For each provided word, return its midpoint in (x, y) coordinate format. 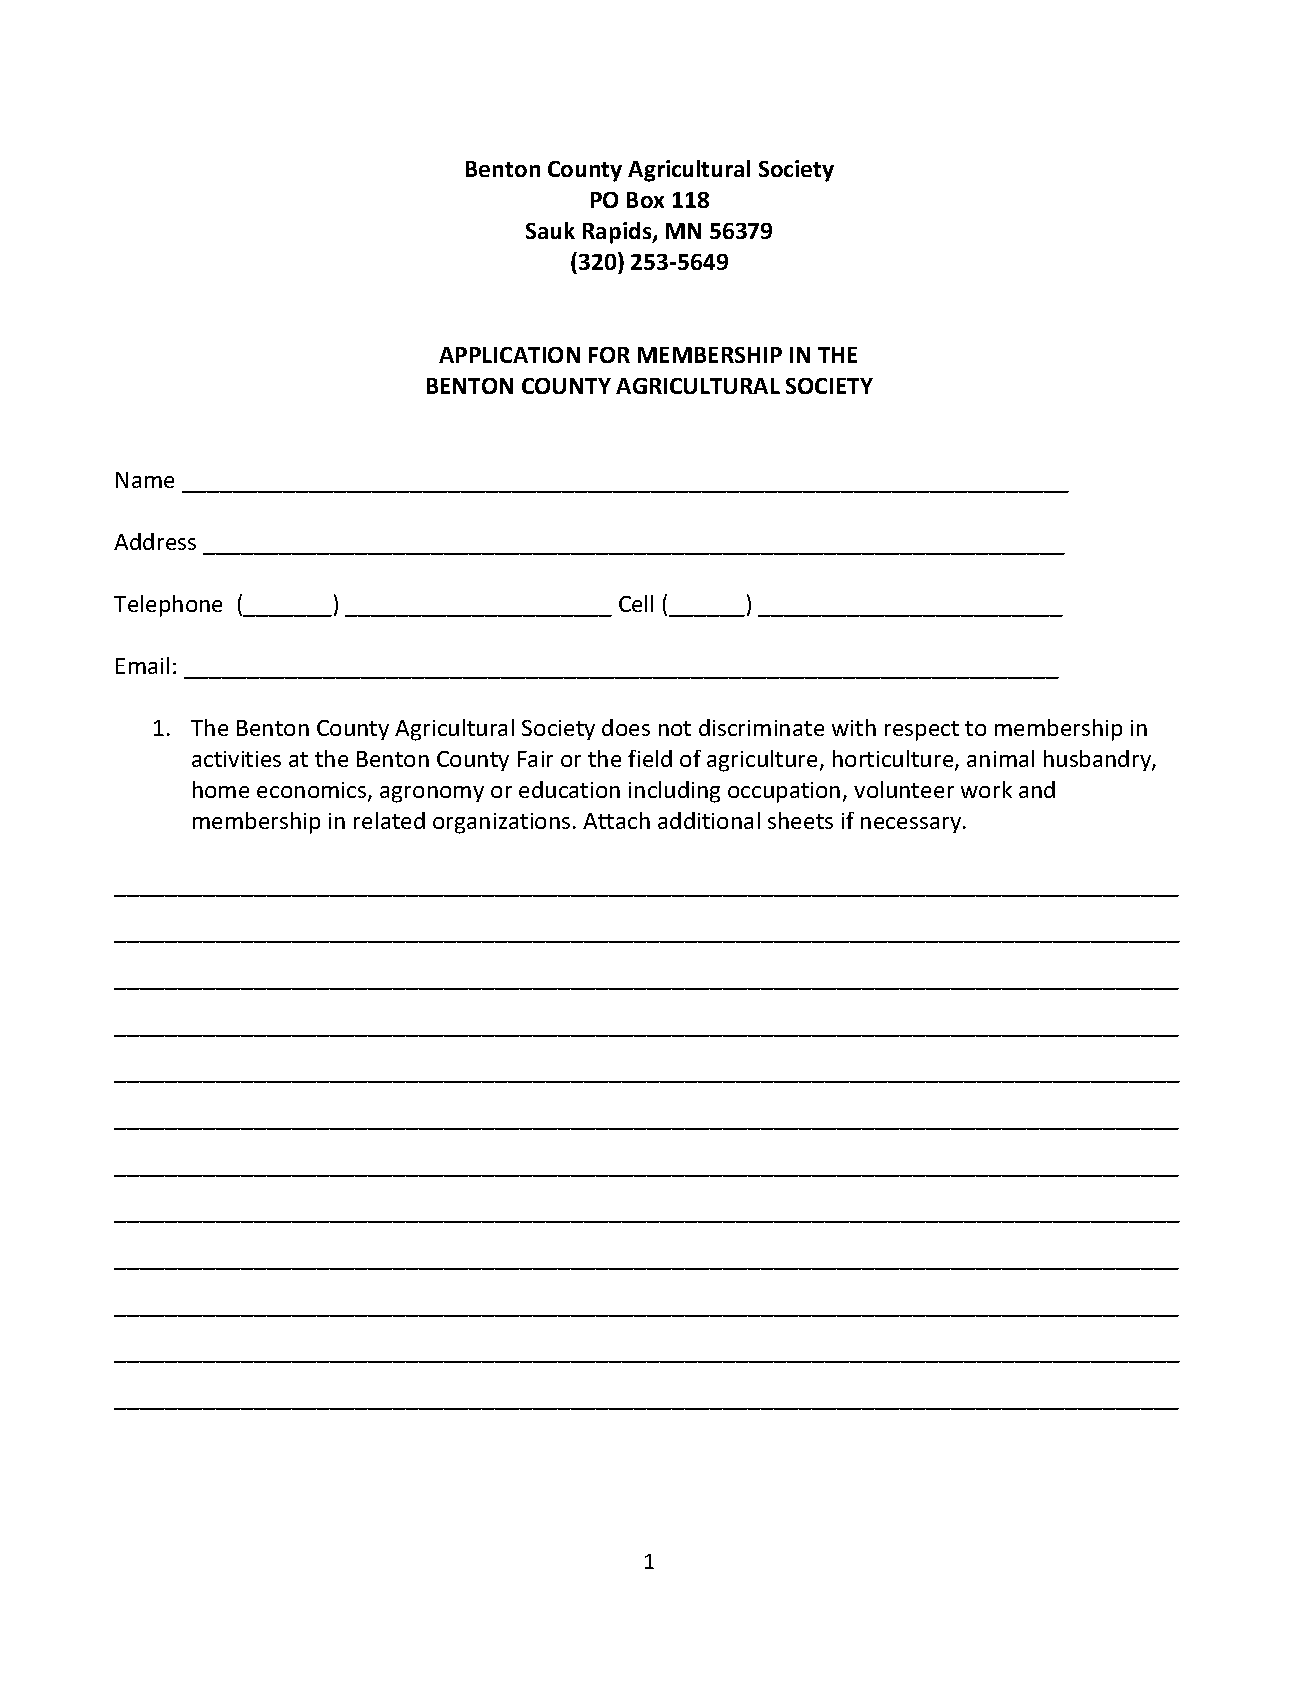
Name (145, 480)
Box (645, 200)
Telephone (168, 606)
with (854, 727)
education (569, 789)
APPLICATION (509, 355)
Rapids (618, 233)
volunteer (904, 789)
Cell (636, 603)
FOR (609, 355)
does (626, 727)
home (221, 789)
